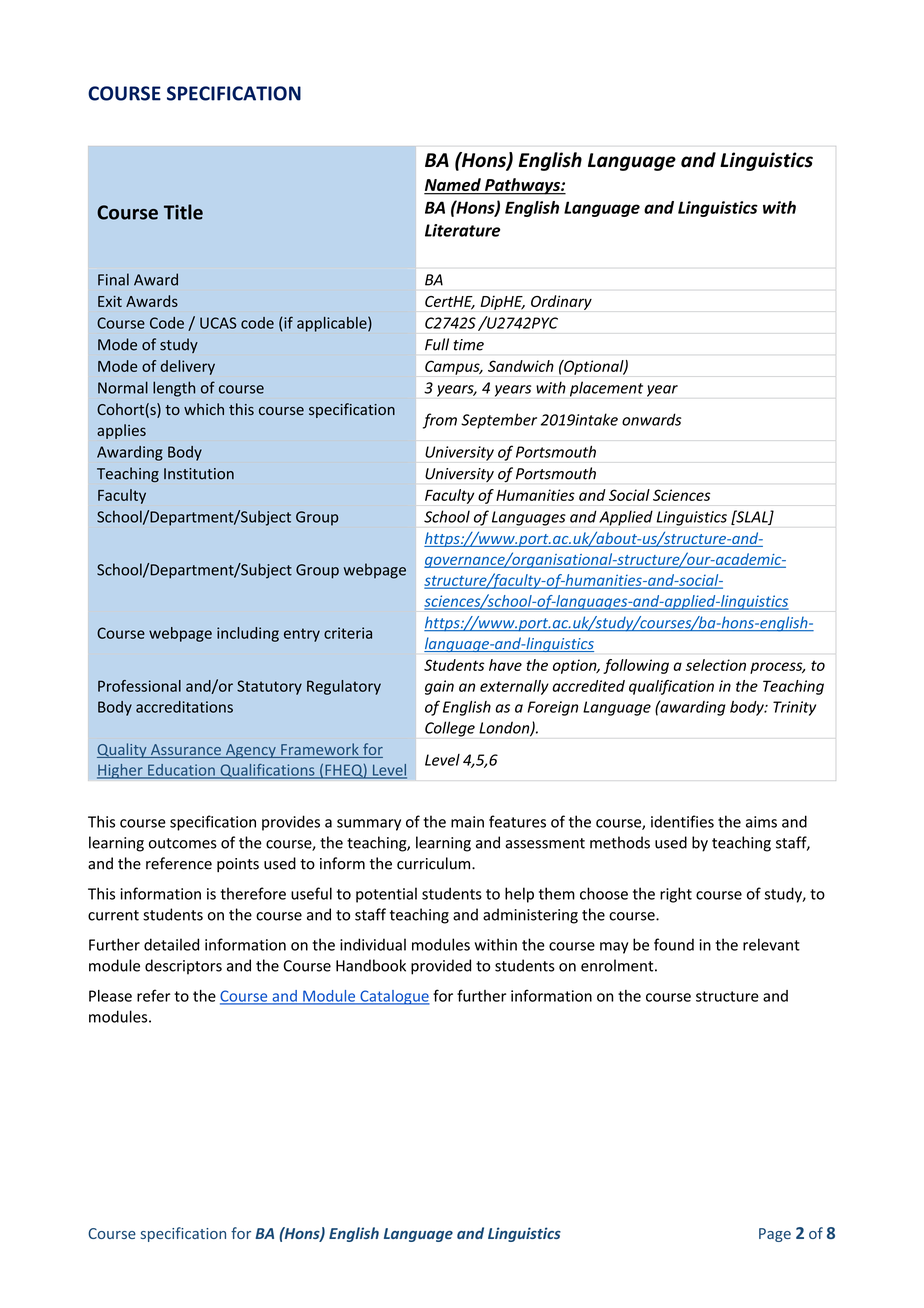 The height and width of the image is (1308, 924). What do you see at coordinates (716, 665) in the image?
I see `selection` at bounding box center [716, 665].
